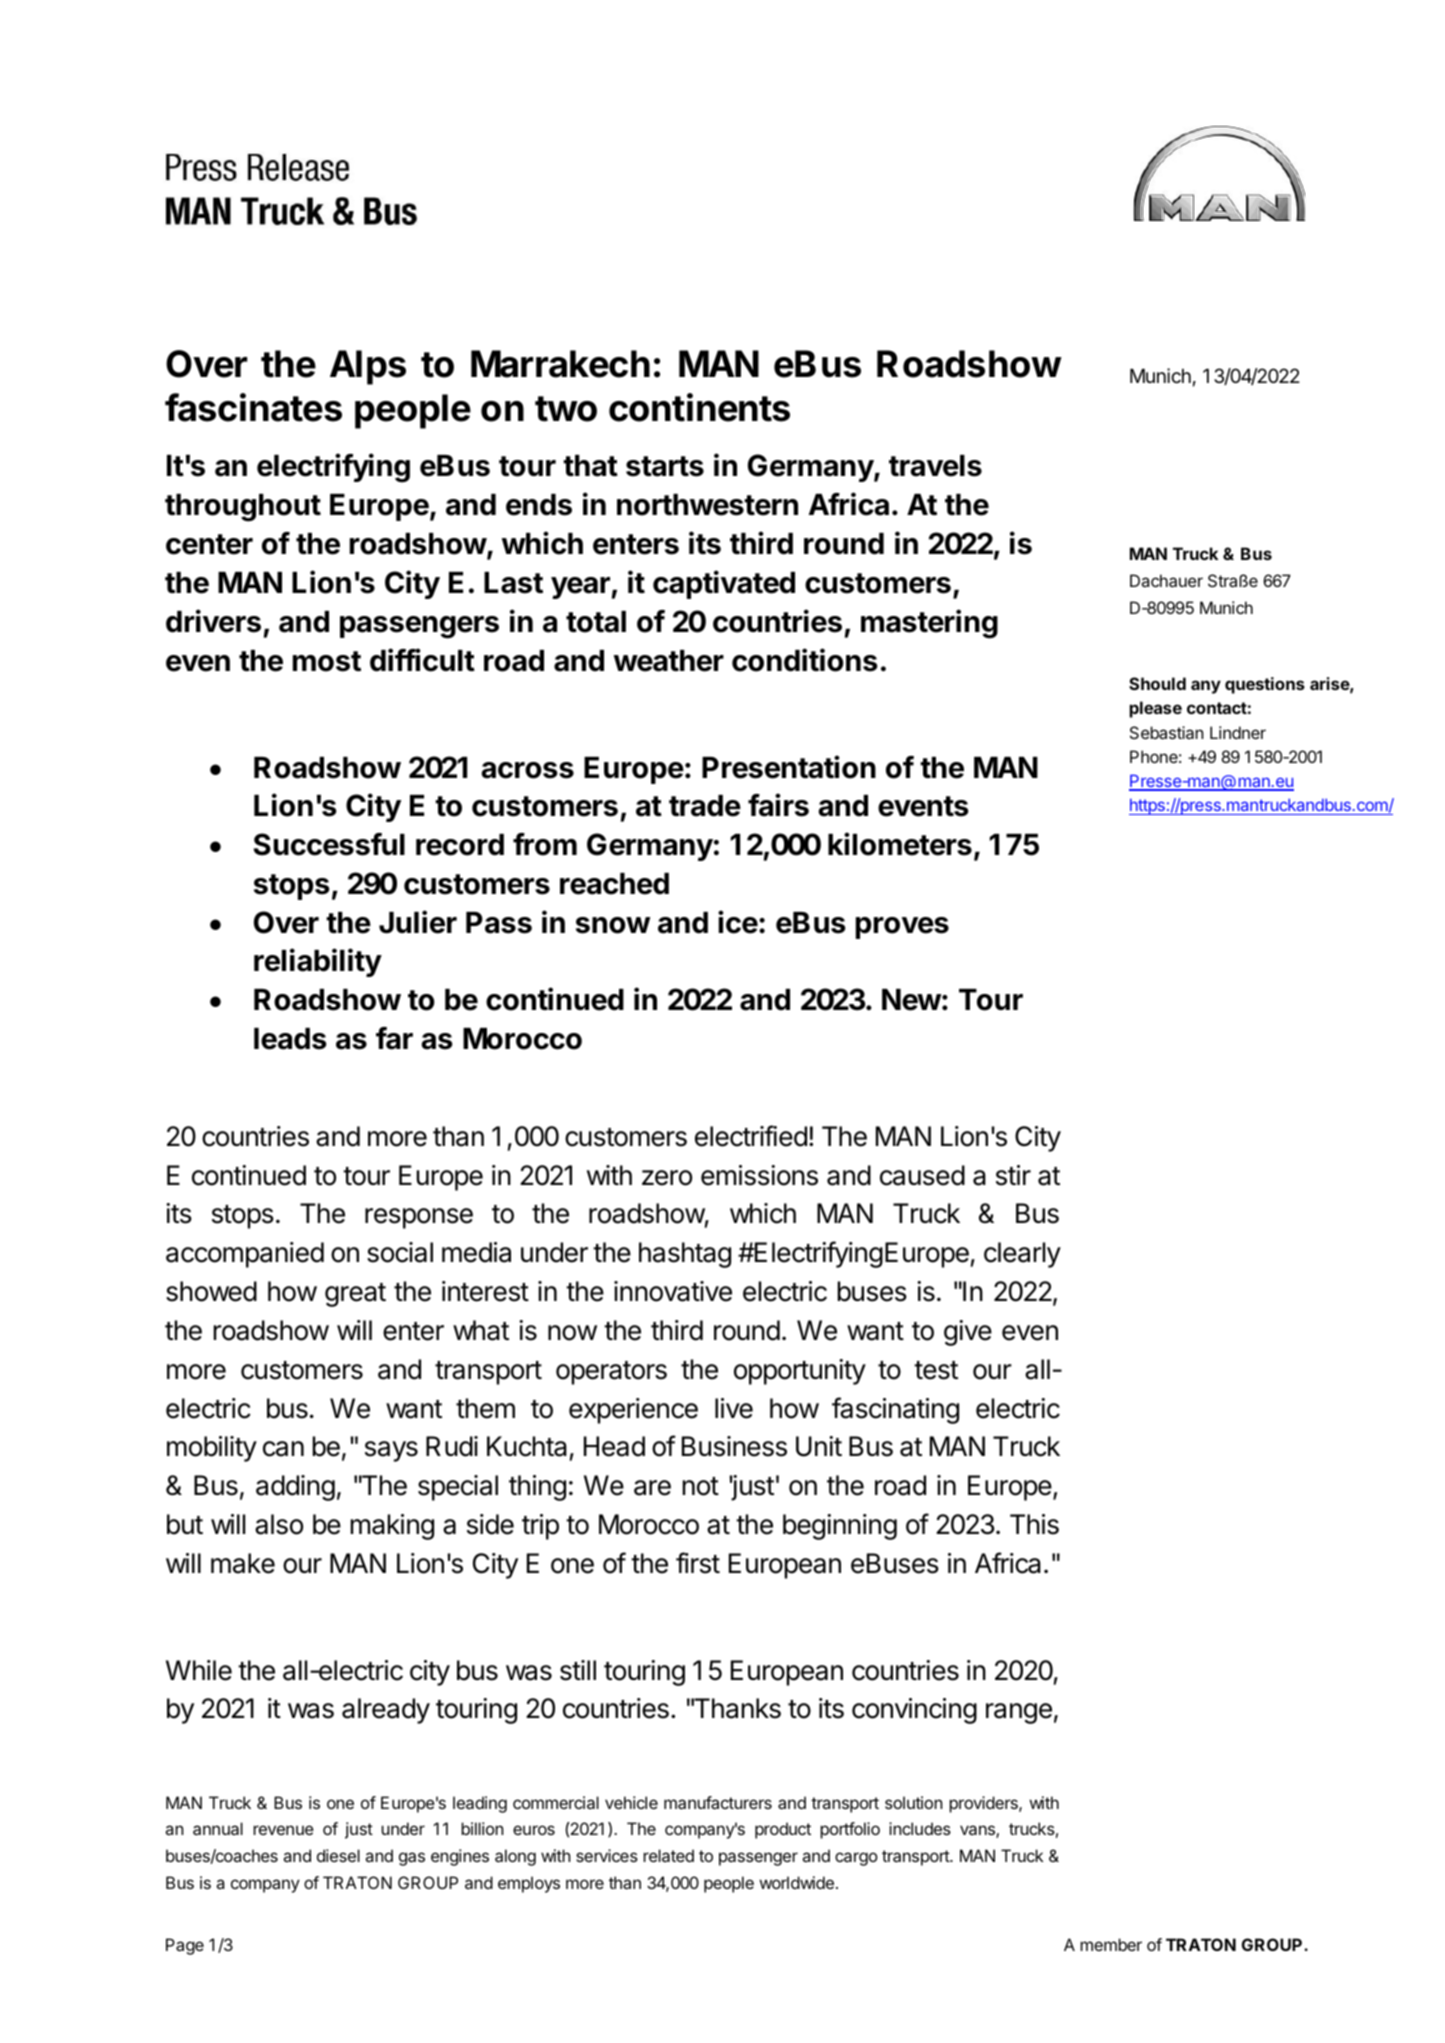 This screenshot has height=2043, width=1445. Describe the element at coordinates (699, 407) in the screenshot. I see `continents` at that location.
